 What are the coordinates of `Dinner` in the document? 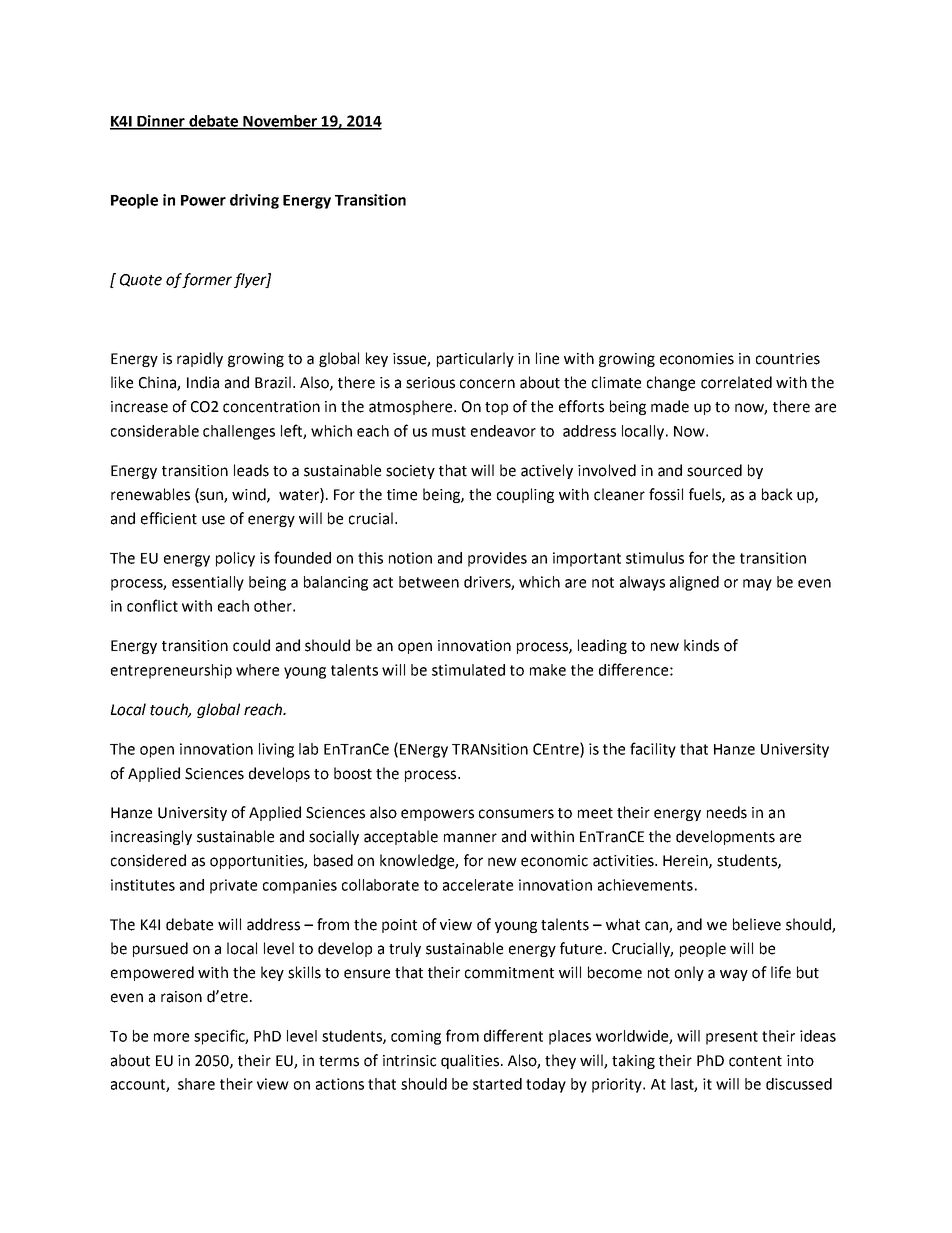 It's located at (161, 122).
